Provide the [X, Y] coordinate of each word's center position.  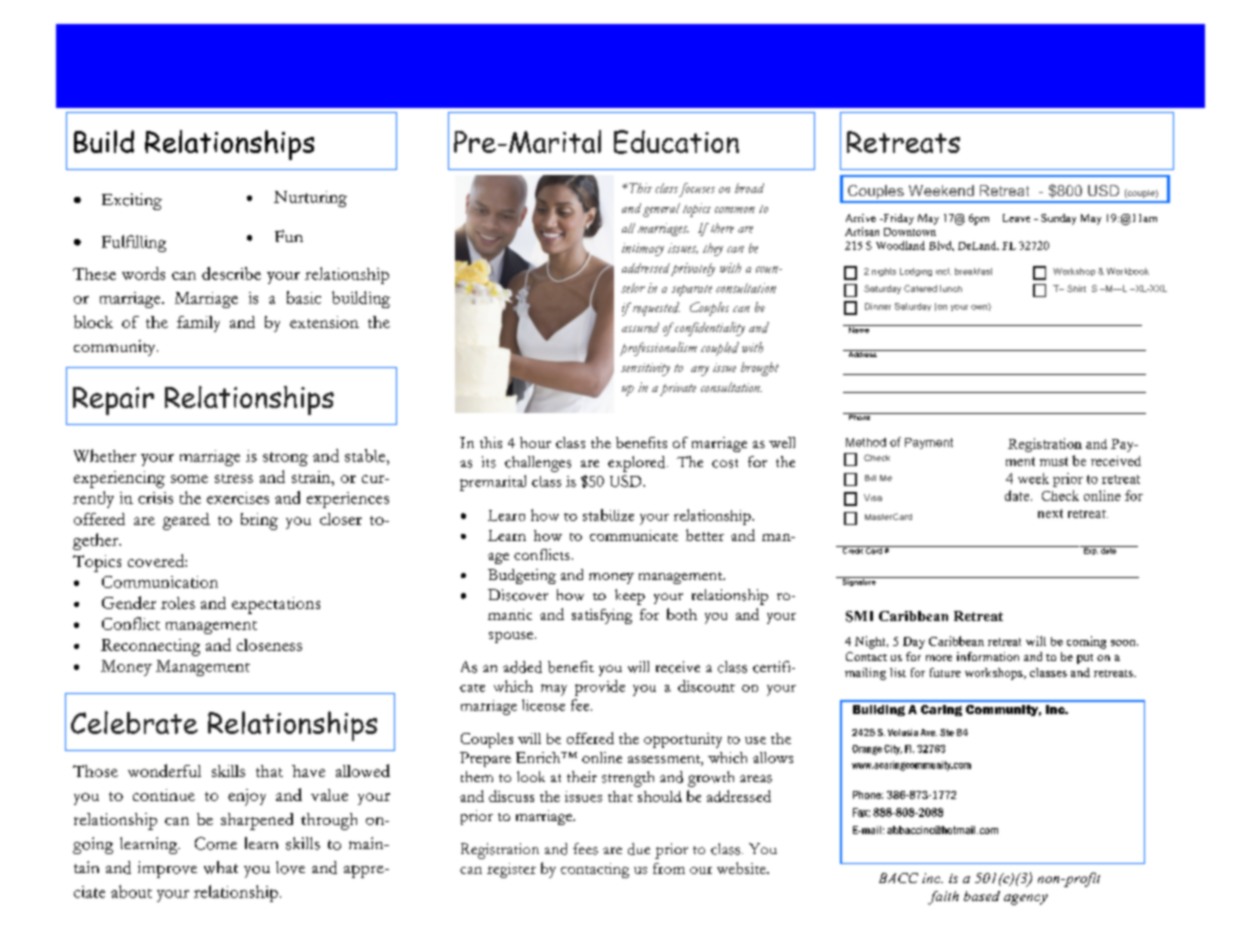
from [669, 868]
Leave [1016, 218]
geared [186, 521]
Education [676, 142]
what [221, 867]
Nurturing [310, 199]
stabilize [608, 515]
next [1050, 513]
